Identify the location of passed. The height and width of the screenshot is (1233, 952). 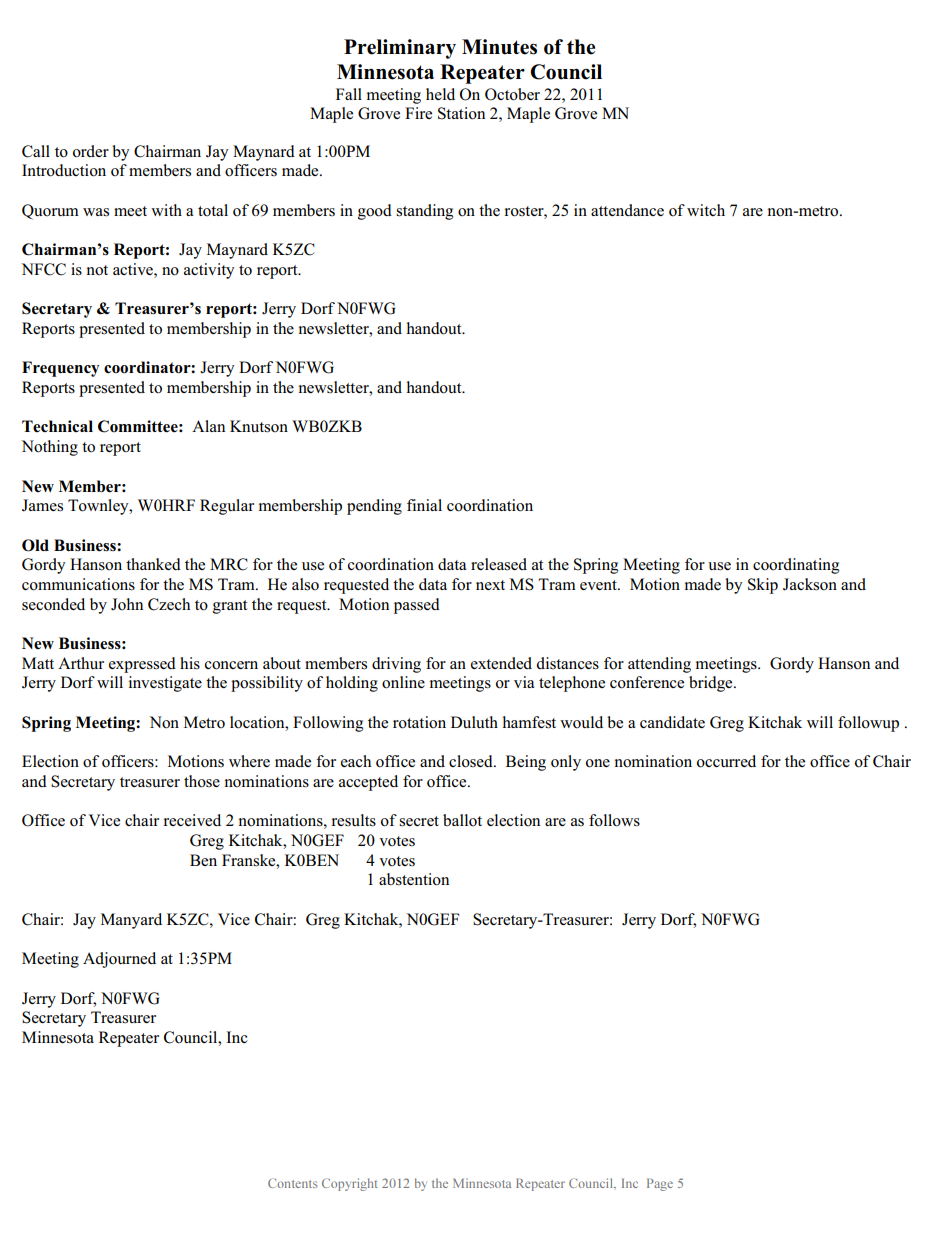
(417, 606).
